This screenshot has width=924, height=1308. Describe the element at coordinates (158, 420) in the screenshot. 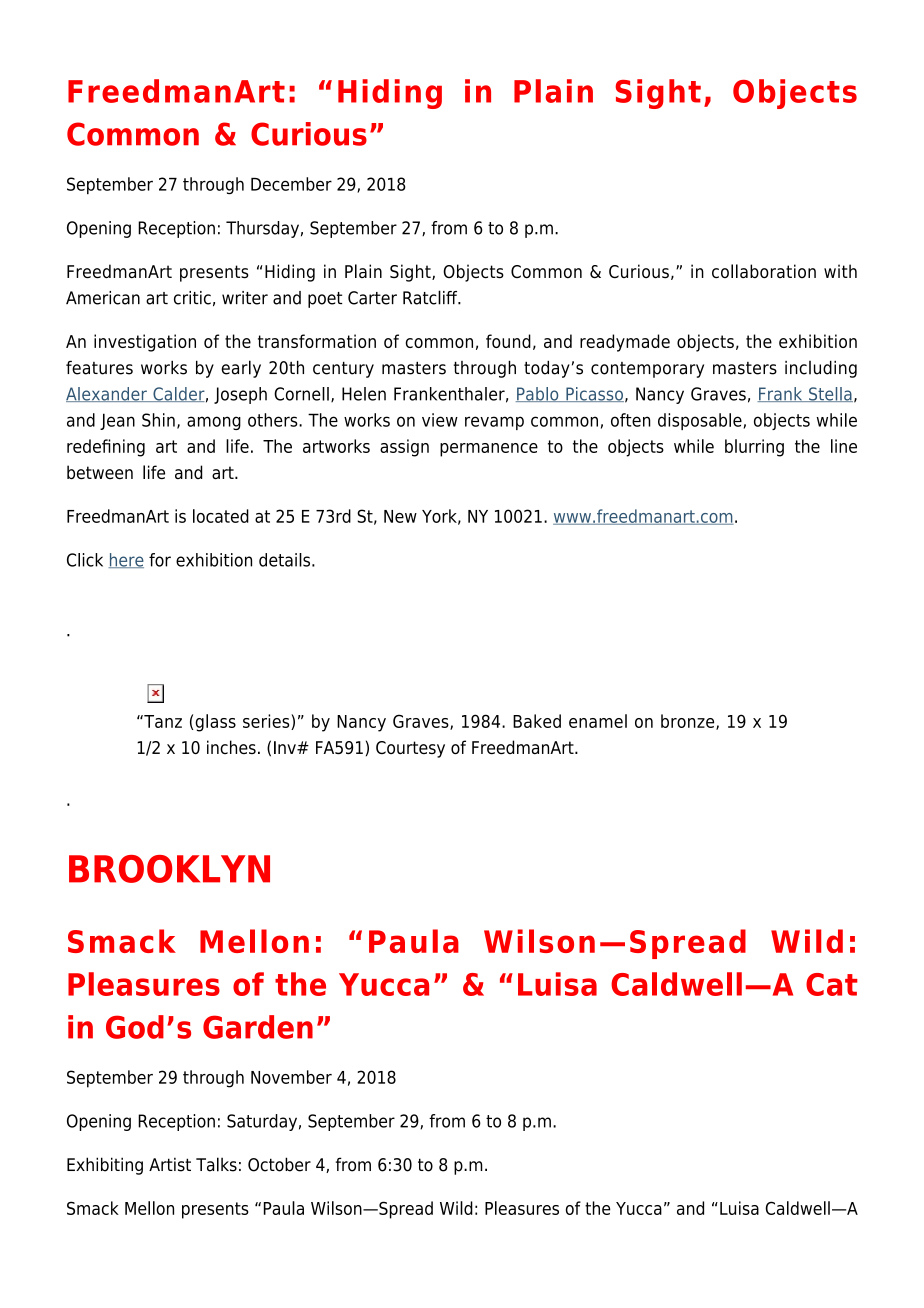

I see `Shin` at that location.
